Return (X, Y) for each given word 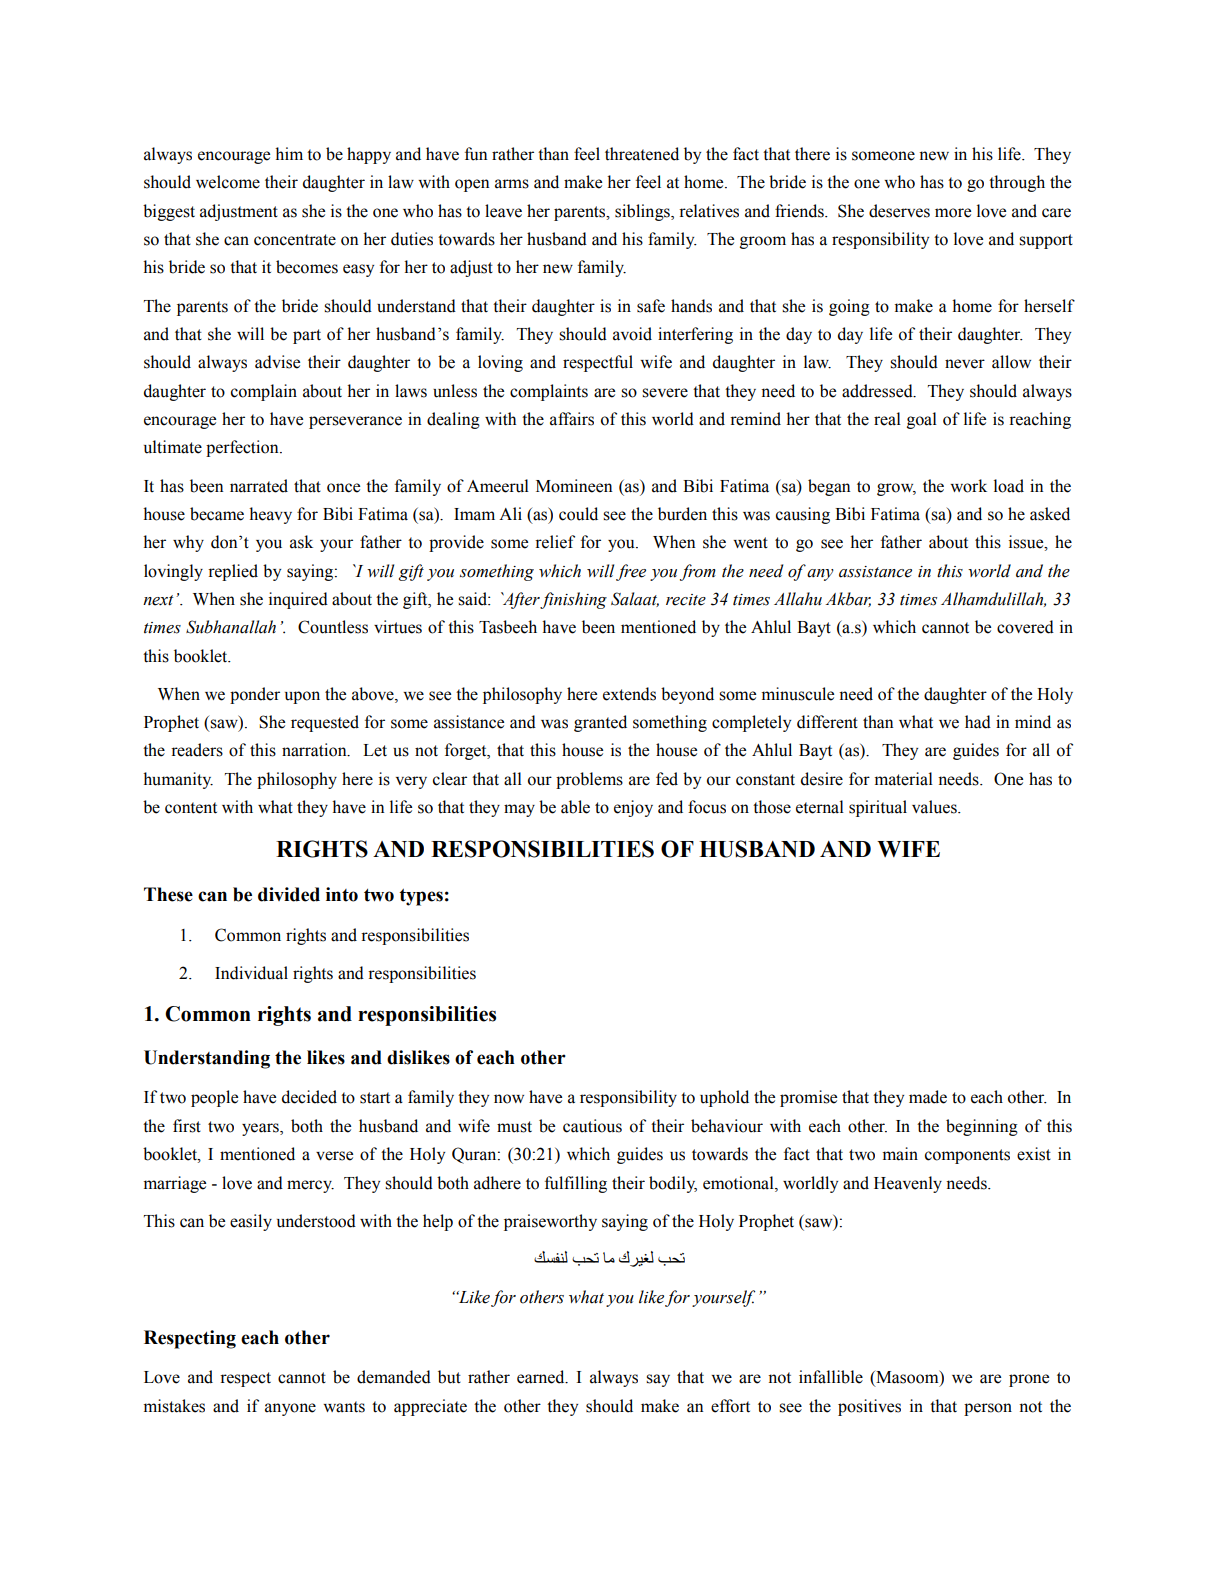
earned (542, 1377)
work (968, 486)
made (928, 1097)
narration (315, 750)
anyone (290, 1409)
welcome (228, 182)
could (578, 514)
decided (309, 1097)
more (953, 213)
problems (589, 780)
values (935, 807)
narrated (259, 486)
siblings (643, 212)
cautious (592, 1126)
